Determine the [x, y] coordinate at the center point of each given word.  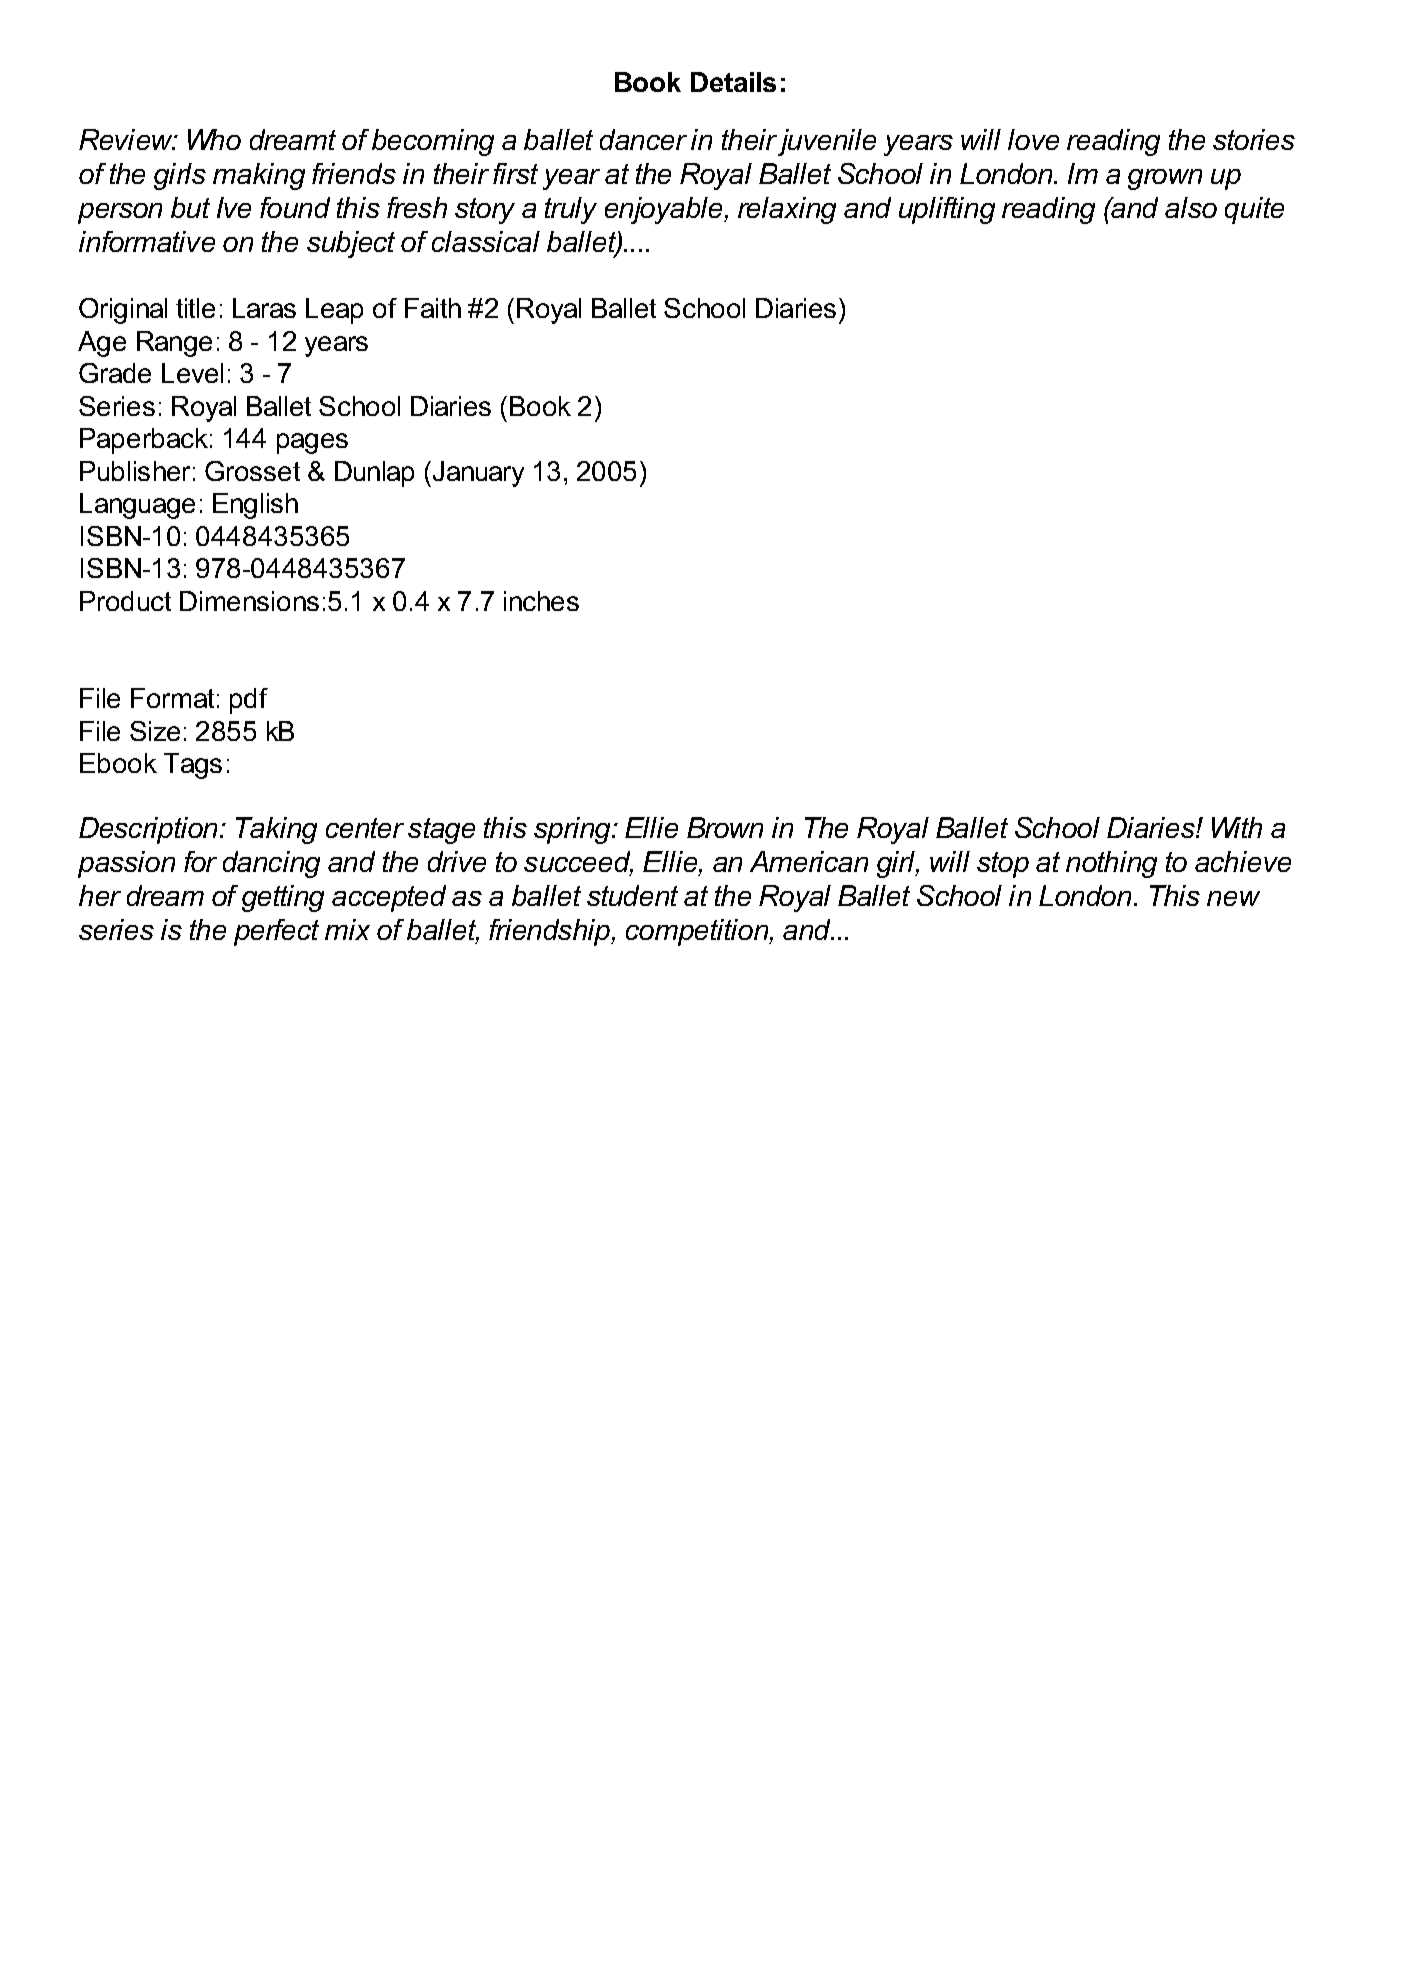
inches [541, 601]
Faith [433, 308]
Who [214, 139]
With [1237, 827]
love [1033, 139]
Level [192, 373]
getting [283, 898]
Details [733, 82]
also [1191, 207]
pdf [249, 701]
